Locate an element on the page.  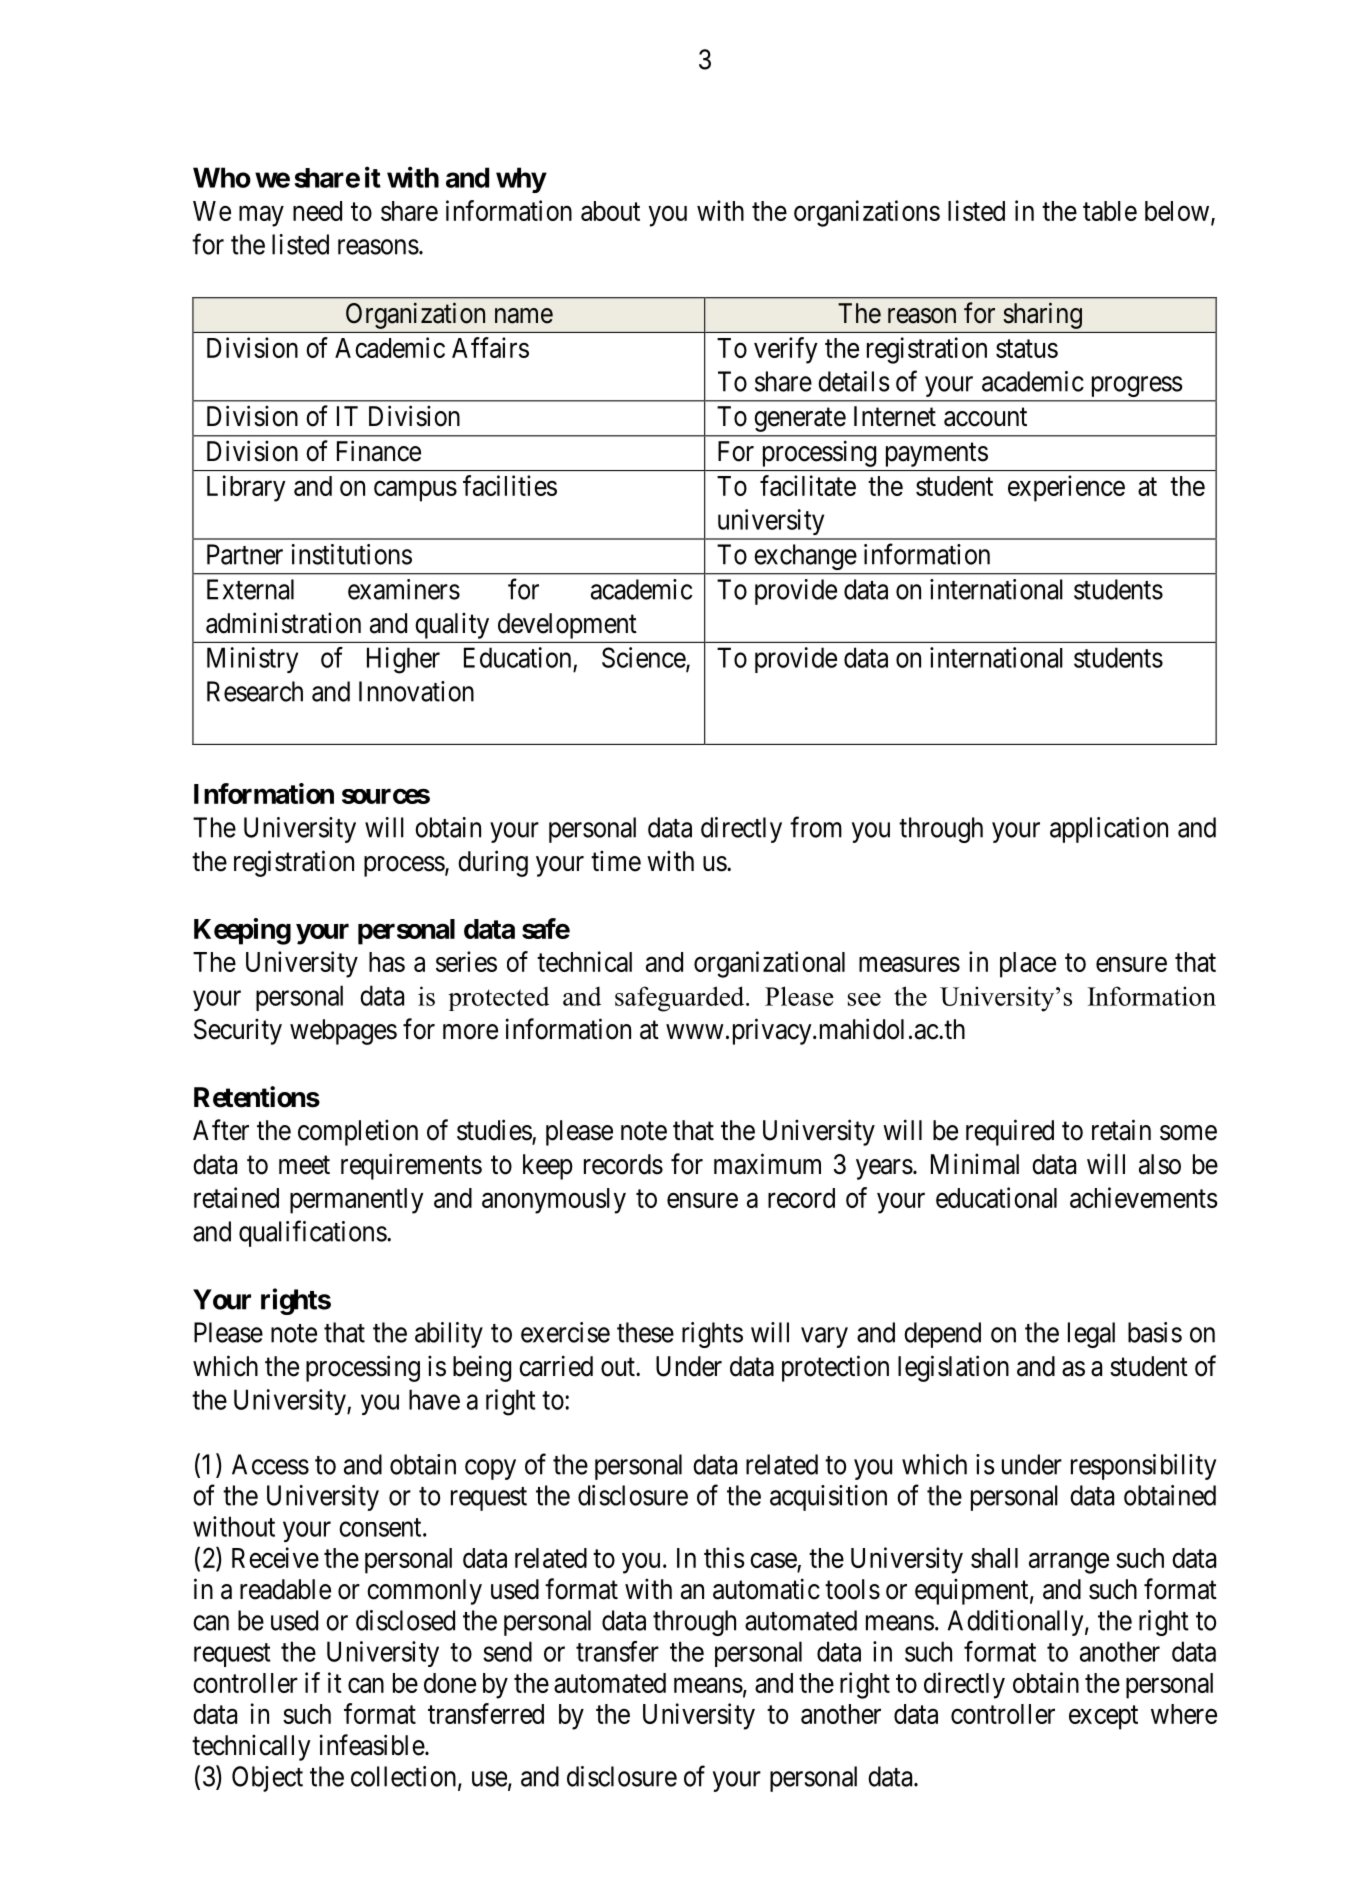
see is located at coordinates (864, 999).
